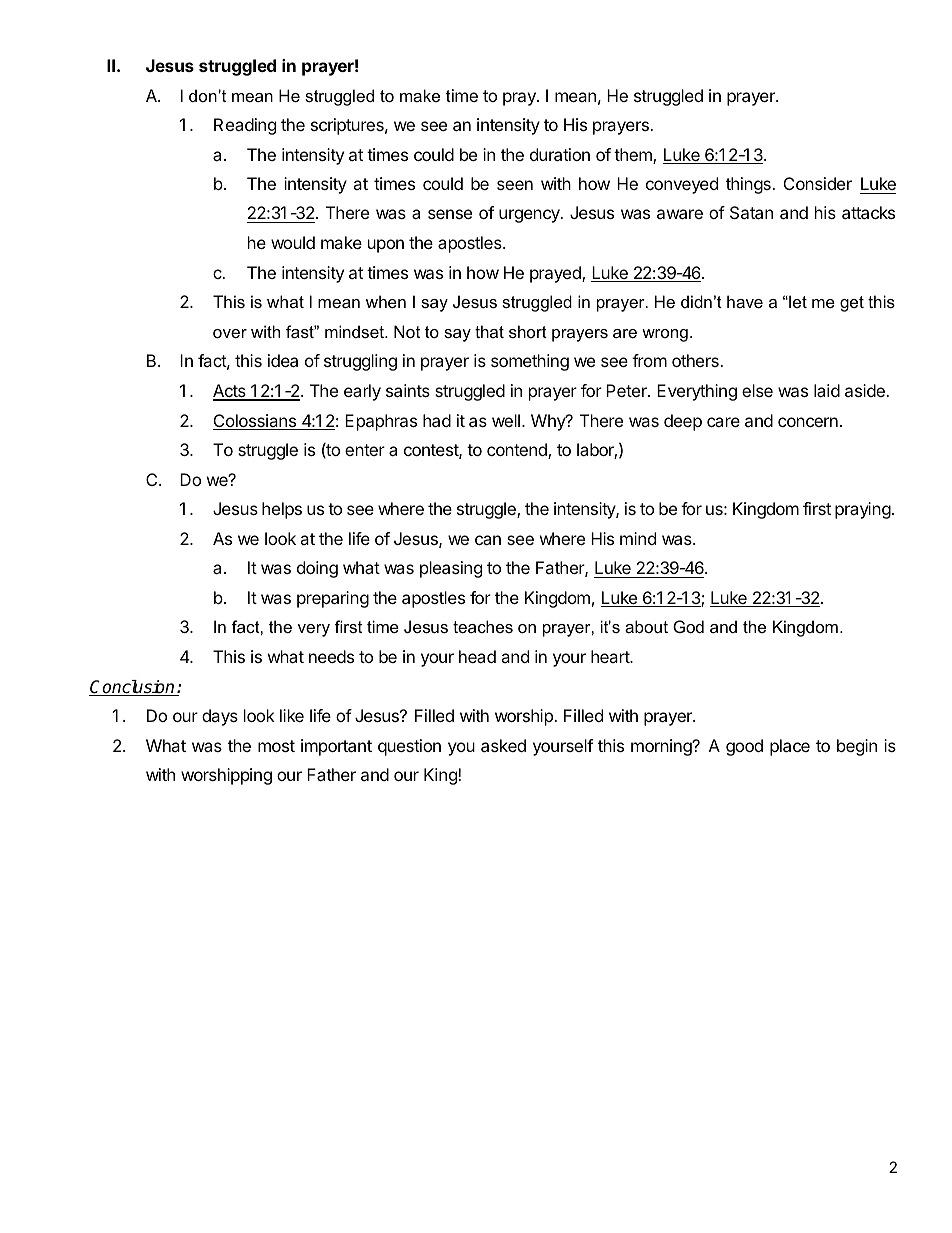 This screenshot has height=1233, width=952. I want to click on over, so click(230, 333).
